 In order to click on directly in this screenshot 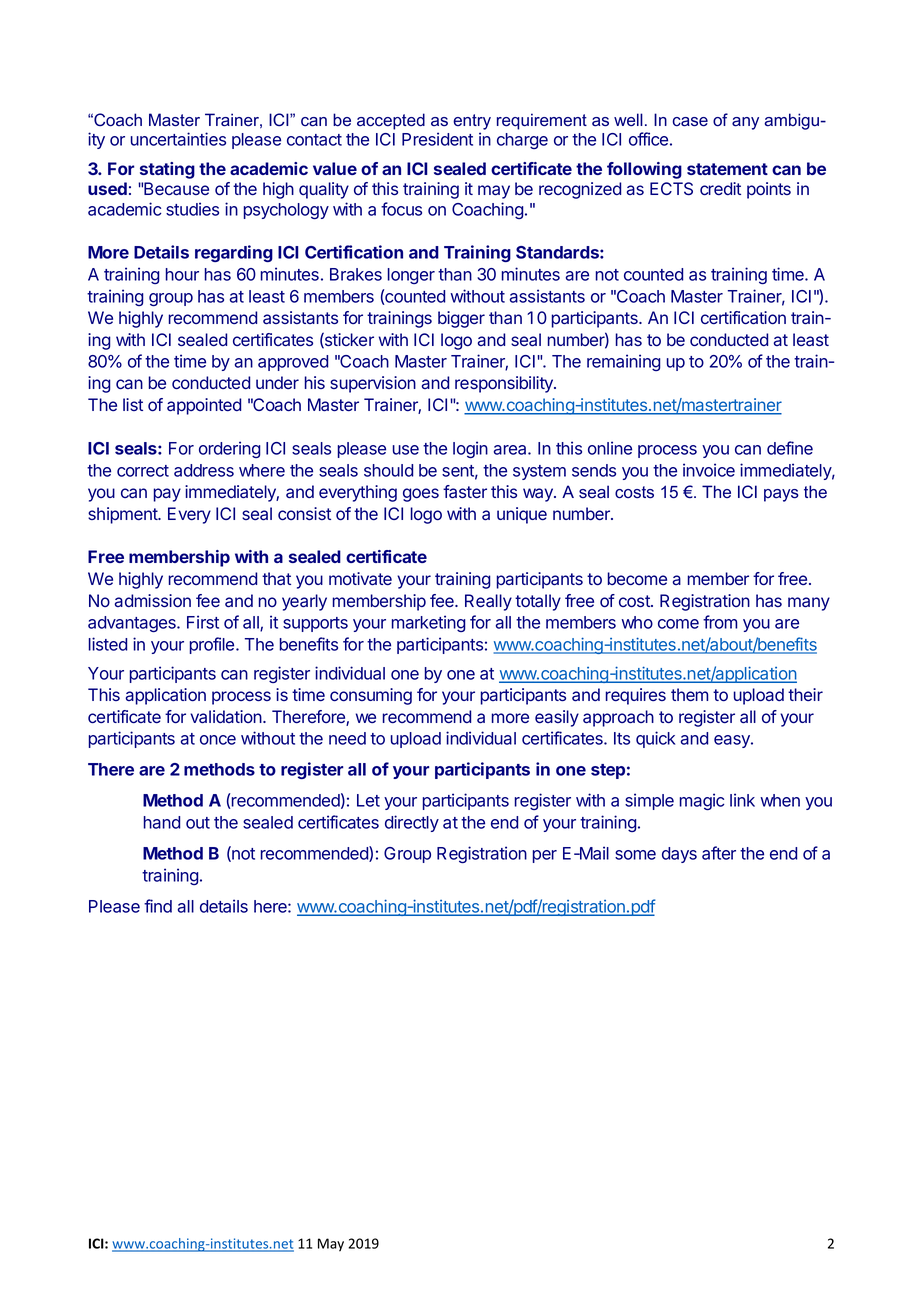, I will do `click(412, 823)`.
